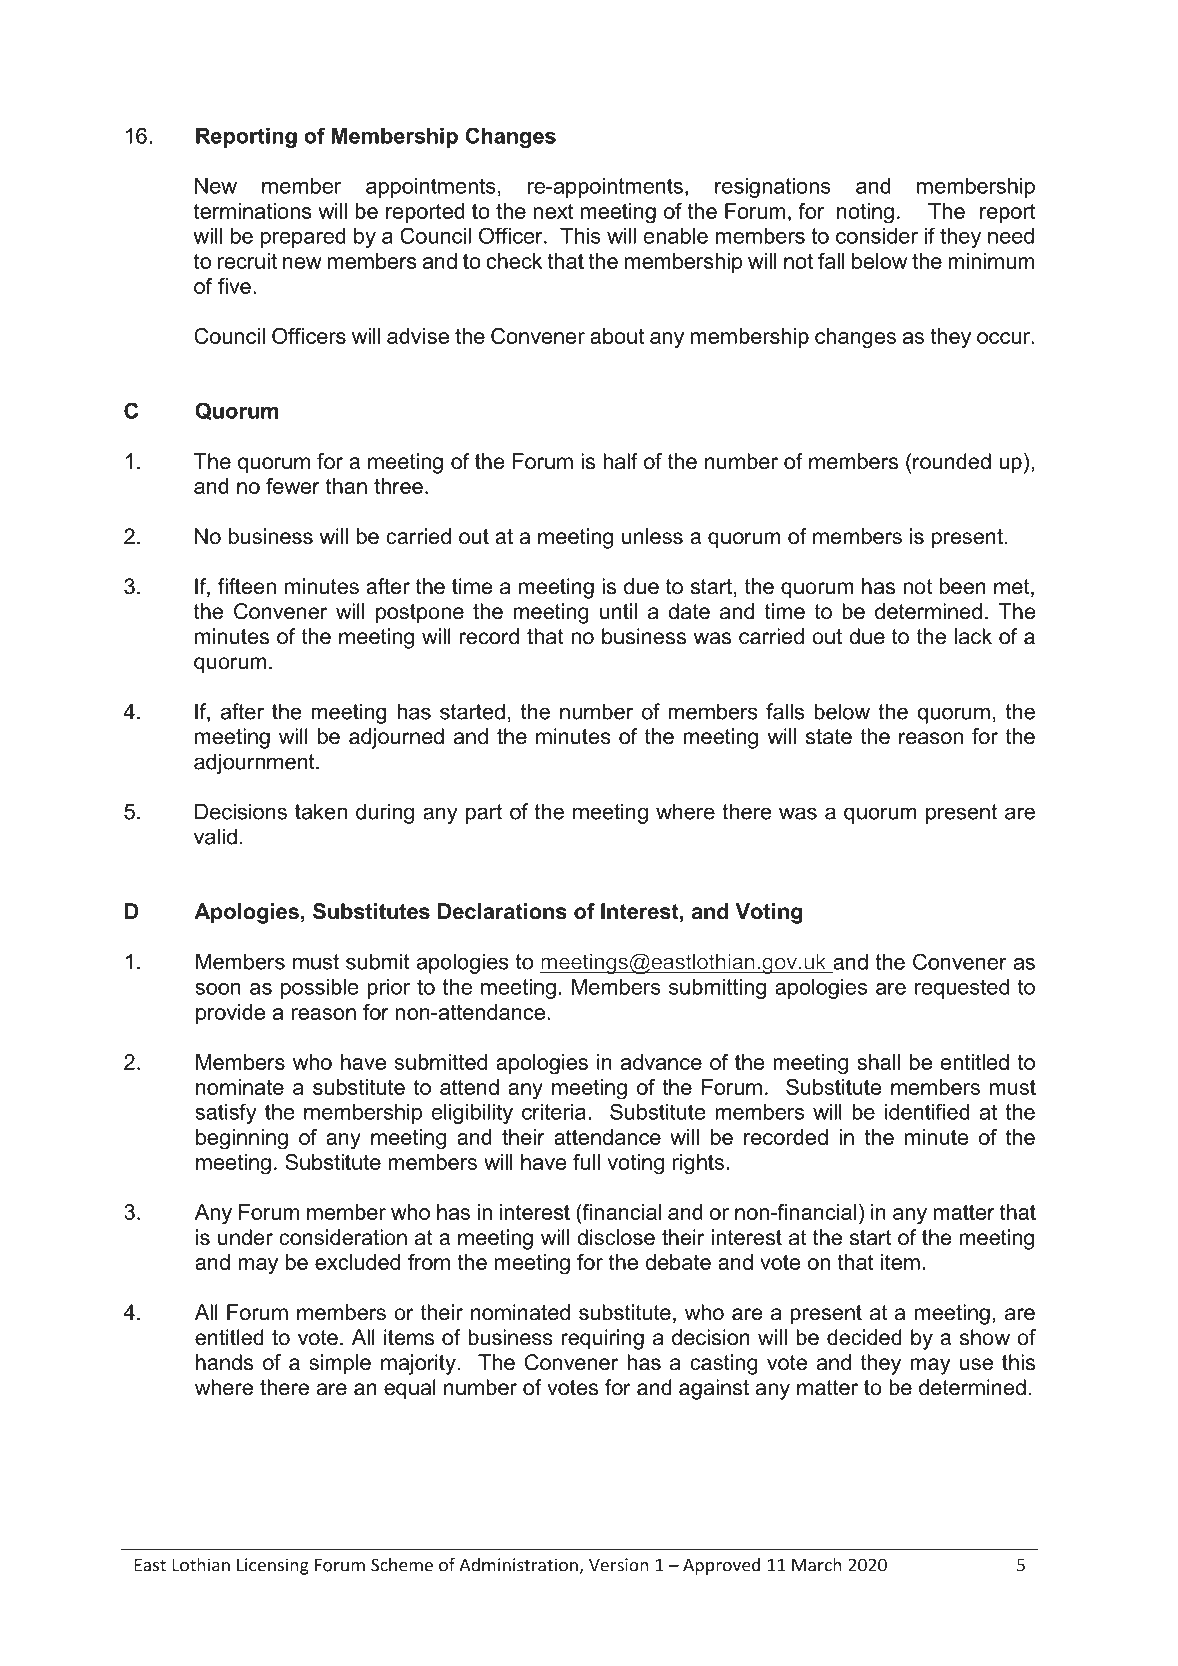 The height and width of the screenshot is (1666, 1178). Describe the element at coordinates (865, 213) in the screenshot. I see `noting` at that location.
